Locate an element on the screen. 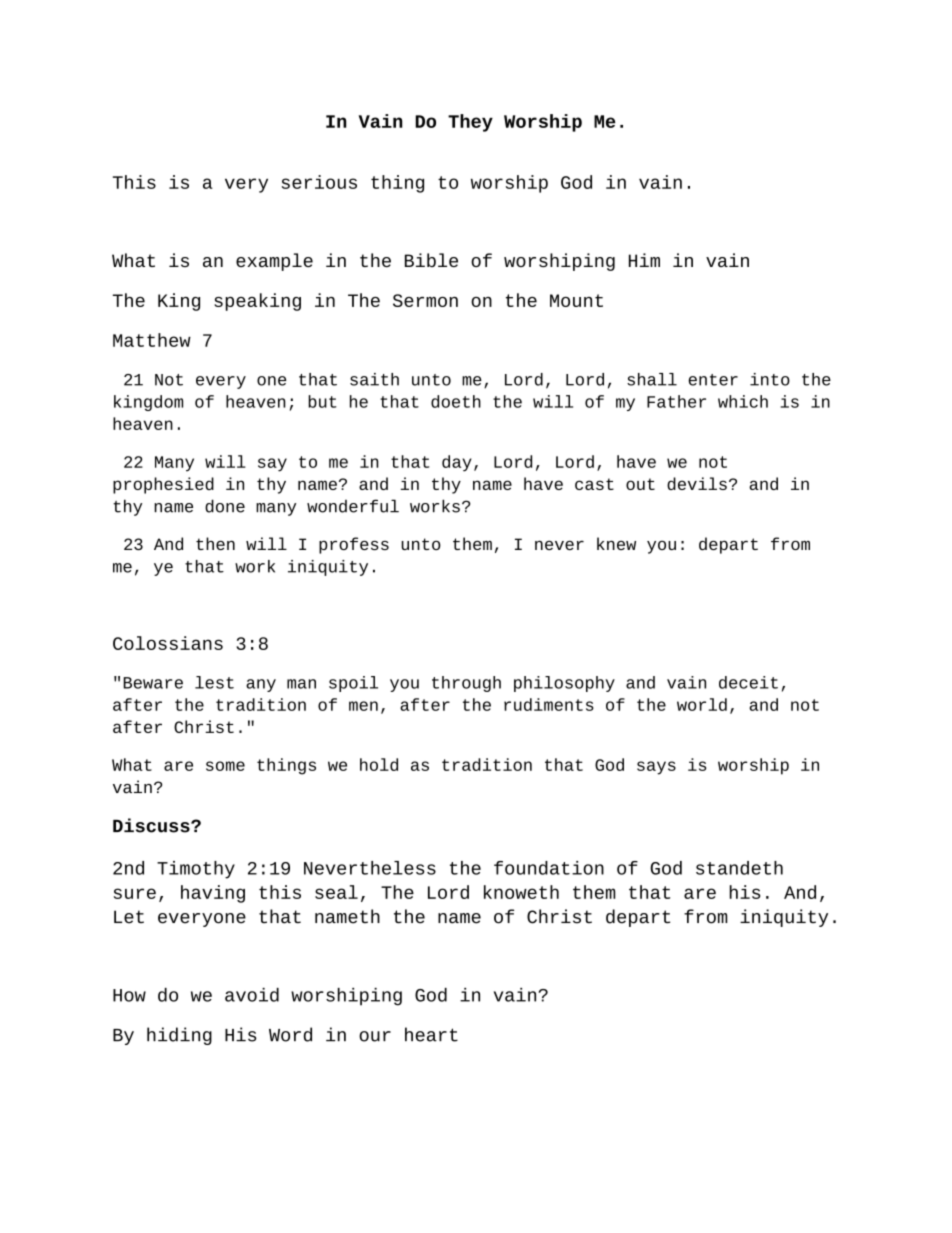 The image size is (952, 1233). They is located at coordinates (470, 123).
